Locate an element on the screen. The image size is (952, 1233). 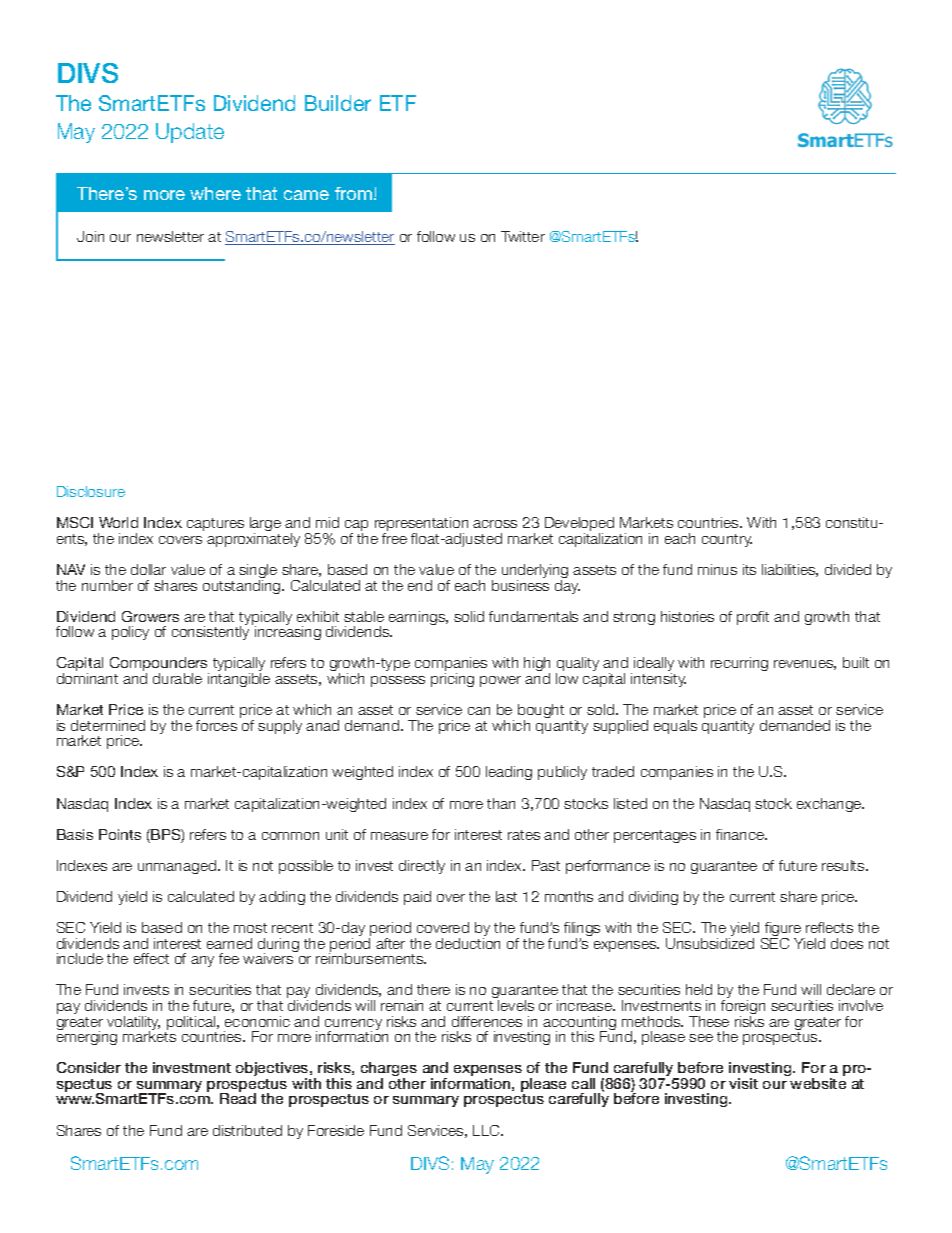
country is located at coordinates (727, 540).
